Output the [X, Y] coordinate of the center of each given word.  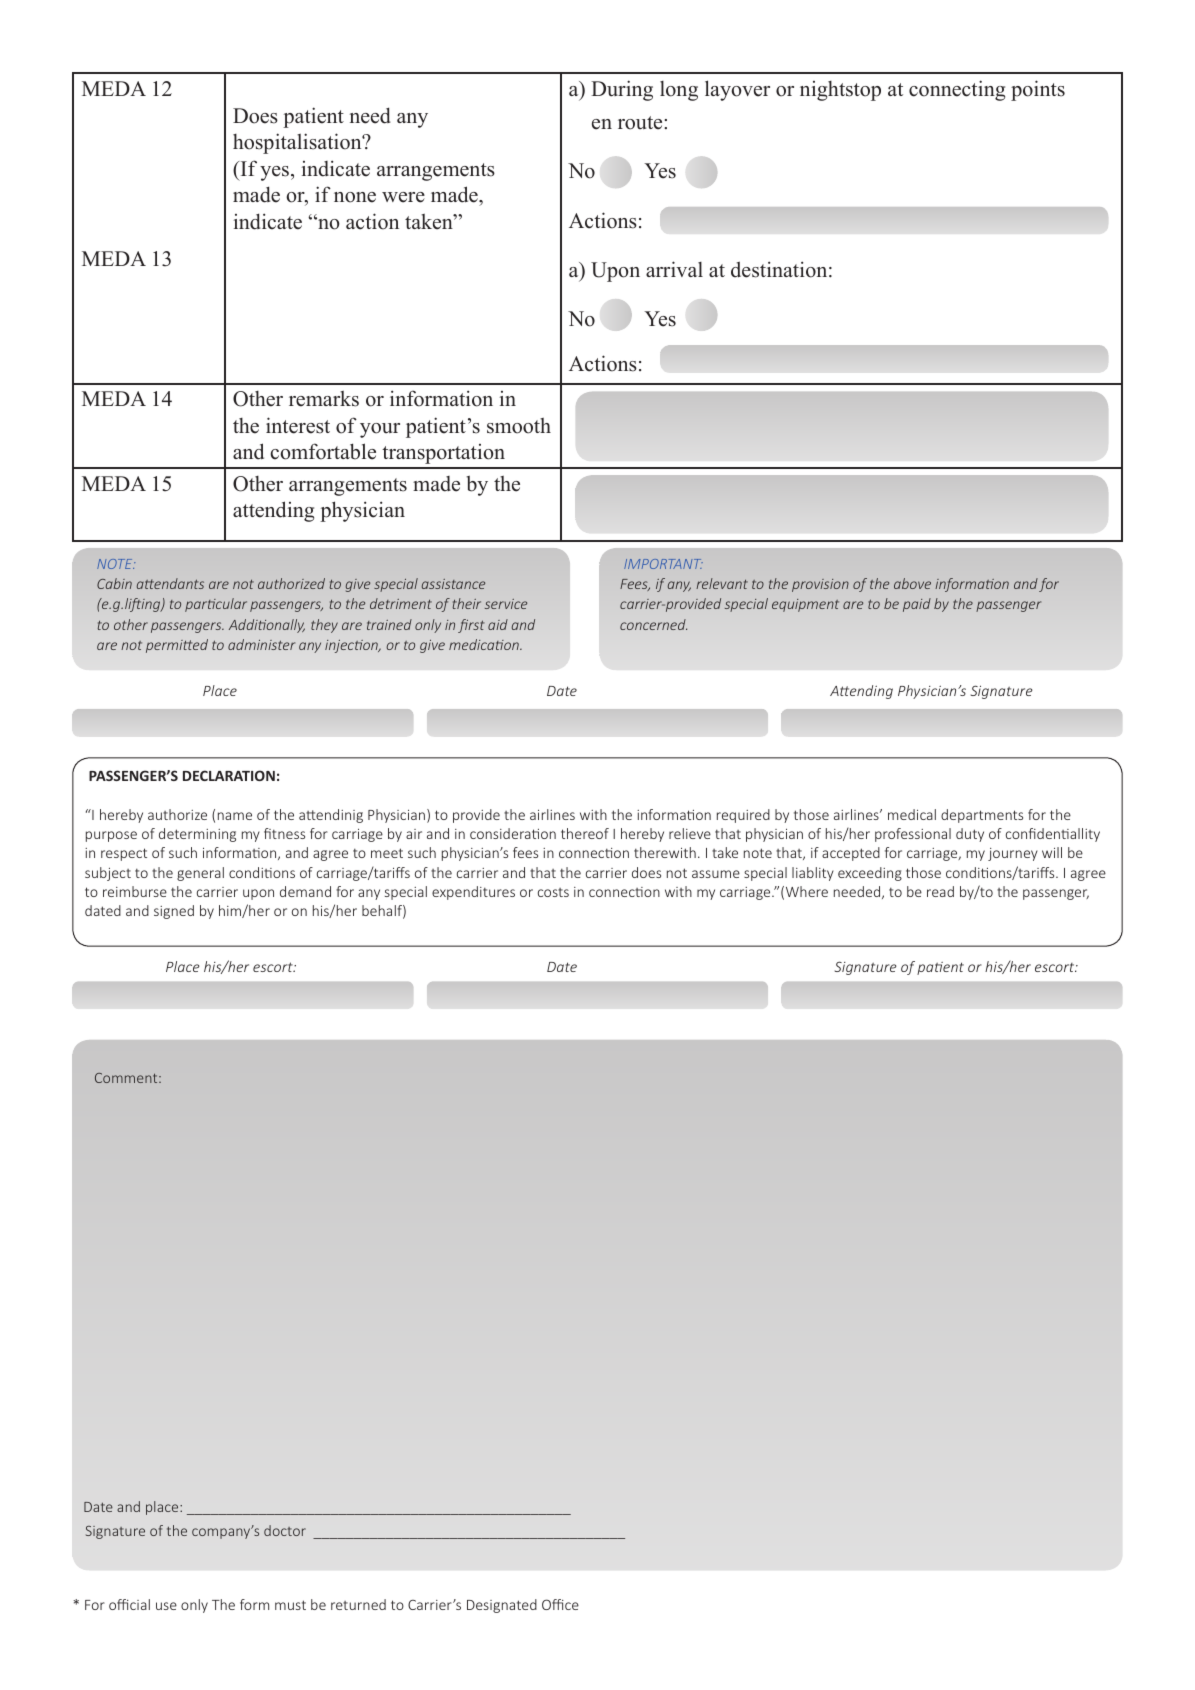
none [355, 197]
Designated [502, 1606]
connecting [957, 90]
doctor [285, 1530]
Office [560, 1604]
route [641, 123]
